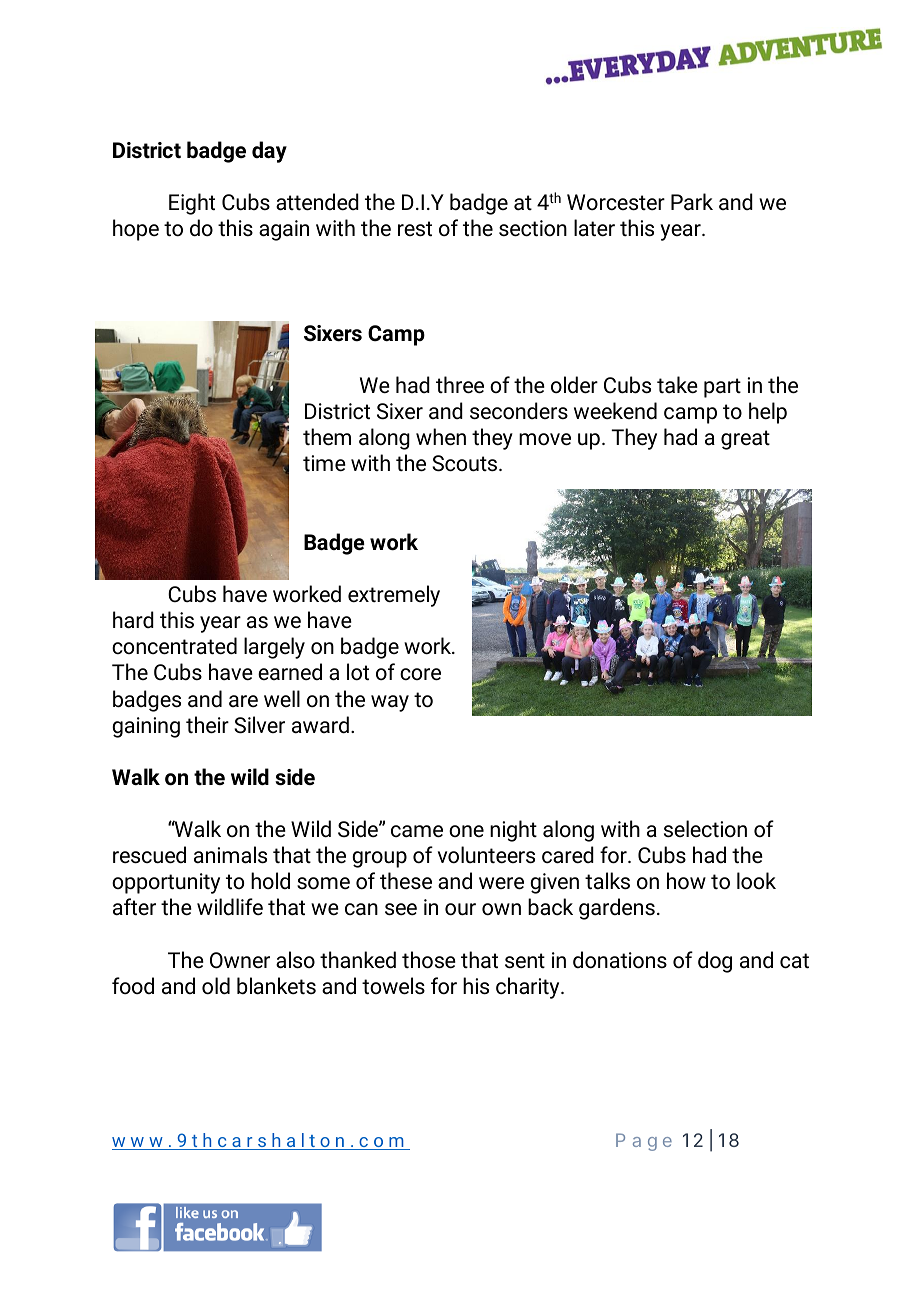 The width and height of the document is (924, 1308). I want to click on Park, so click(692, 201).
